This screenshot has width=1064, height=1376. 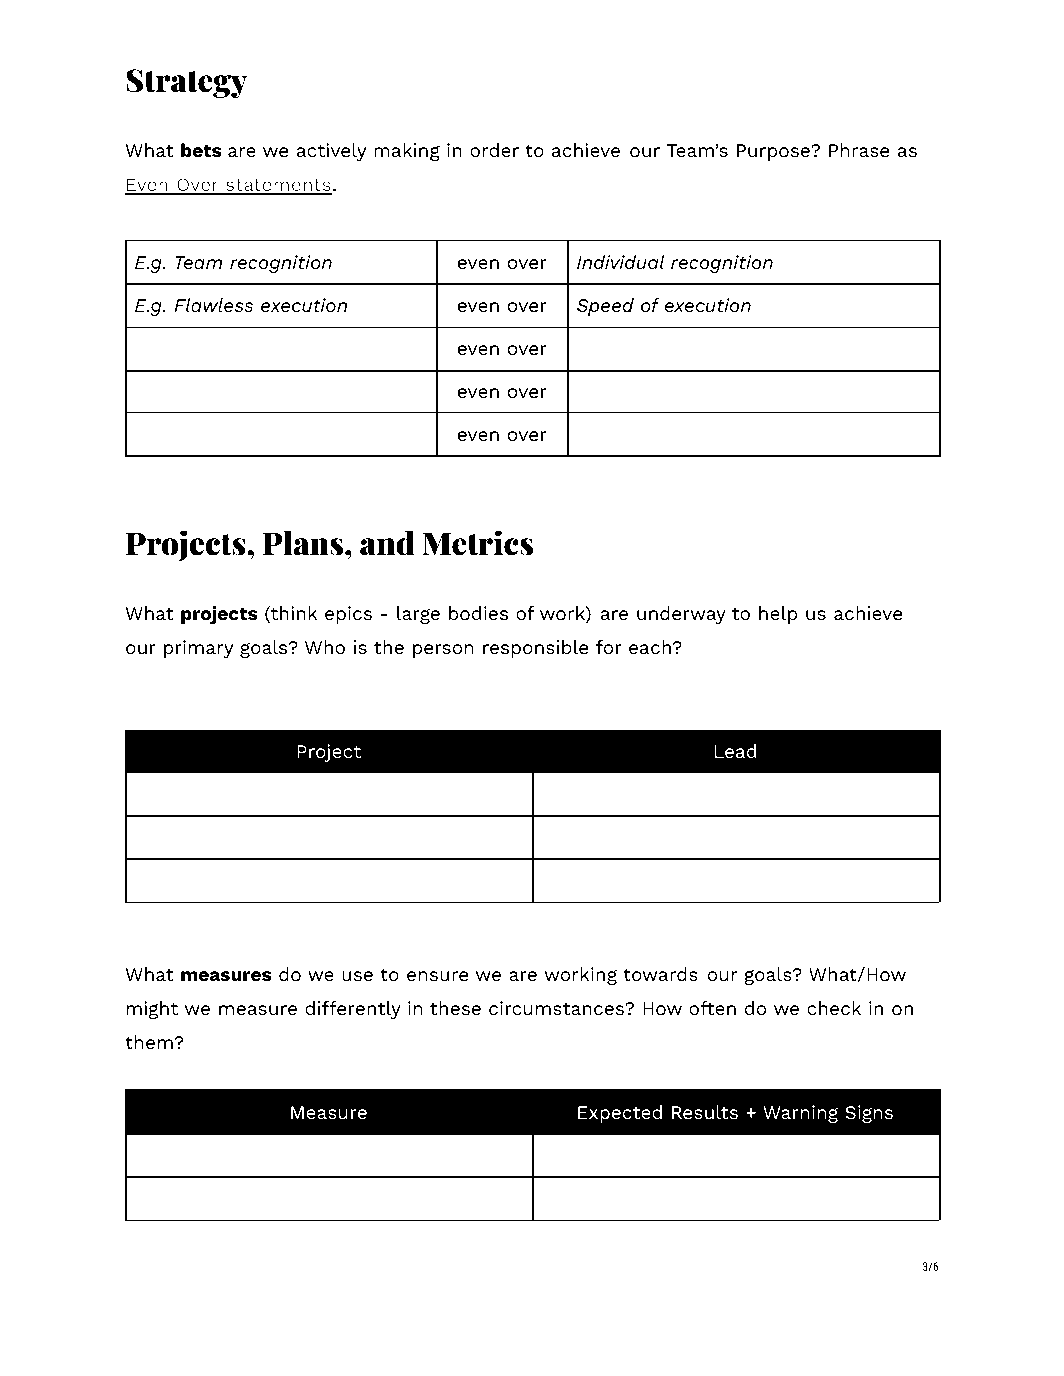 I want to click on them, so click(x=150, y=1042).
